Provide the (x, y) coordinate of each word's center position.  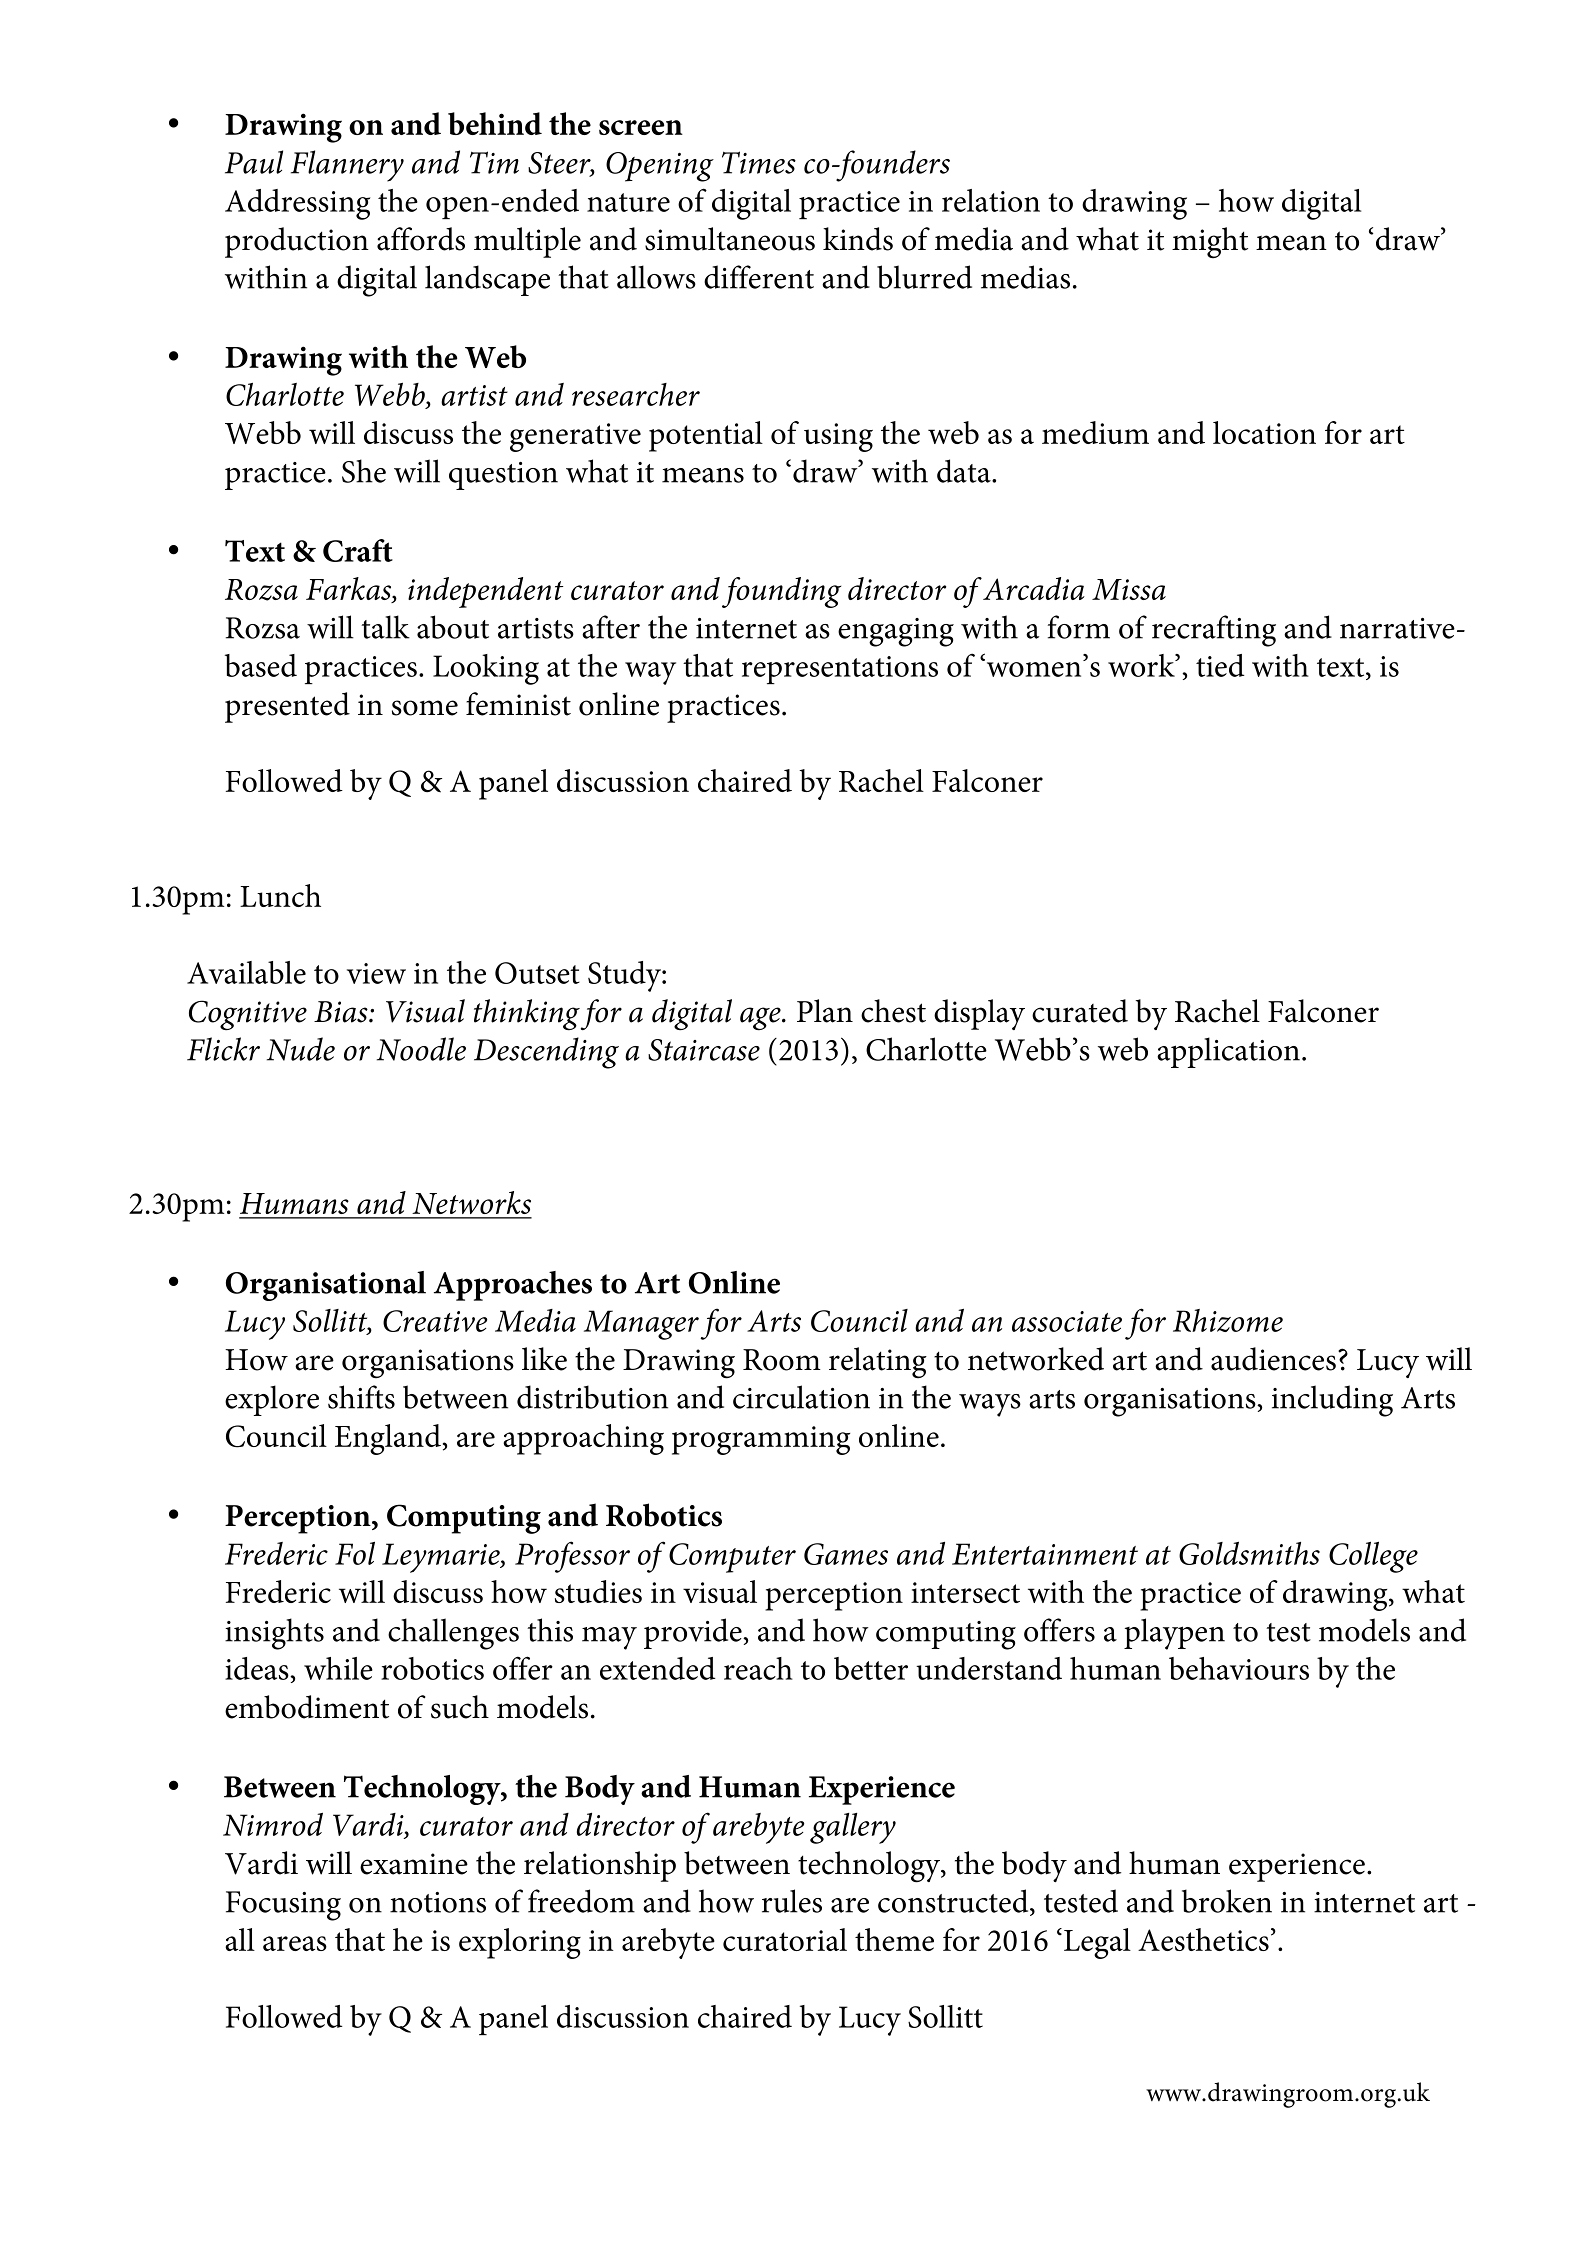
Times (759, 162)
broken (1227, 1901)
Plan (825, 1011)
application (1228, 1052)
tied (1220, 665)
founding (781, 592)
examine (414, 1864)
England (388, 1439)
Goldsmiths (1249, 1553)
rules (792, 1901)
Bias (342, 1012)
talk (385, 627)
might (1210, 243)
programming (761, 1440)
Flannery (347, 166)
